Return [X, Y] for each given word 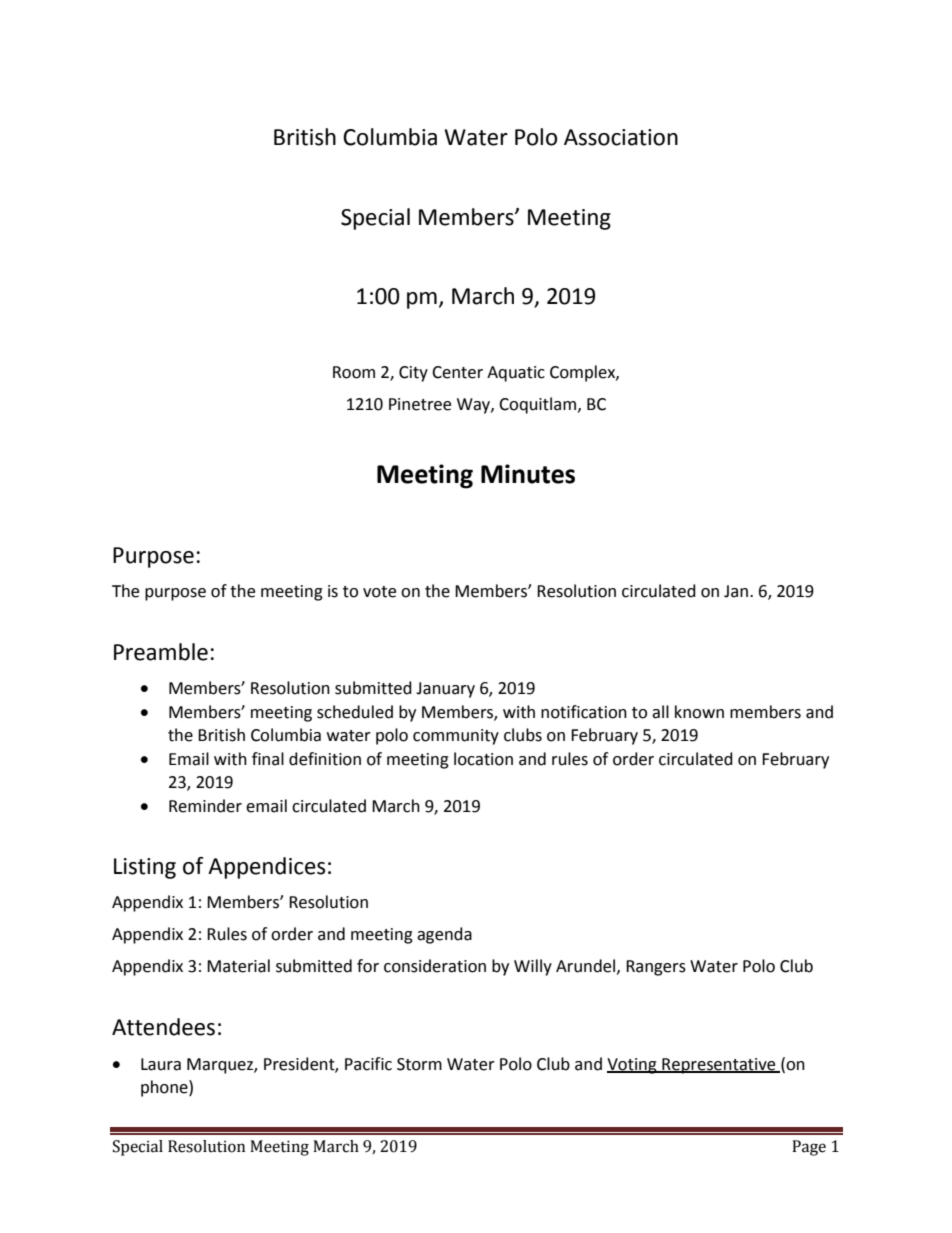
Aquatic [516, 374]
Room [354, 372]
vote [379, 592]
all [660, 712]
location [483, 759]
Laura [161, 1064]
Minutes [528, 474]
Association [621, 137]
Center [457, 372]
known [699, 712]
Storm [419, 1064]
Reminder [205, 806]
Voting [633, 1066]
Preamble [161, 652]
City [413, 374]
